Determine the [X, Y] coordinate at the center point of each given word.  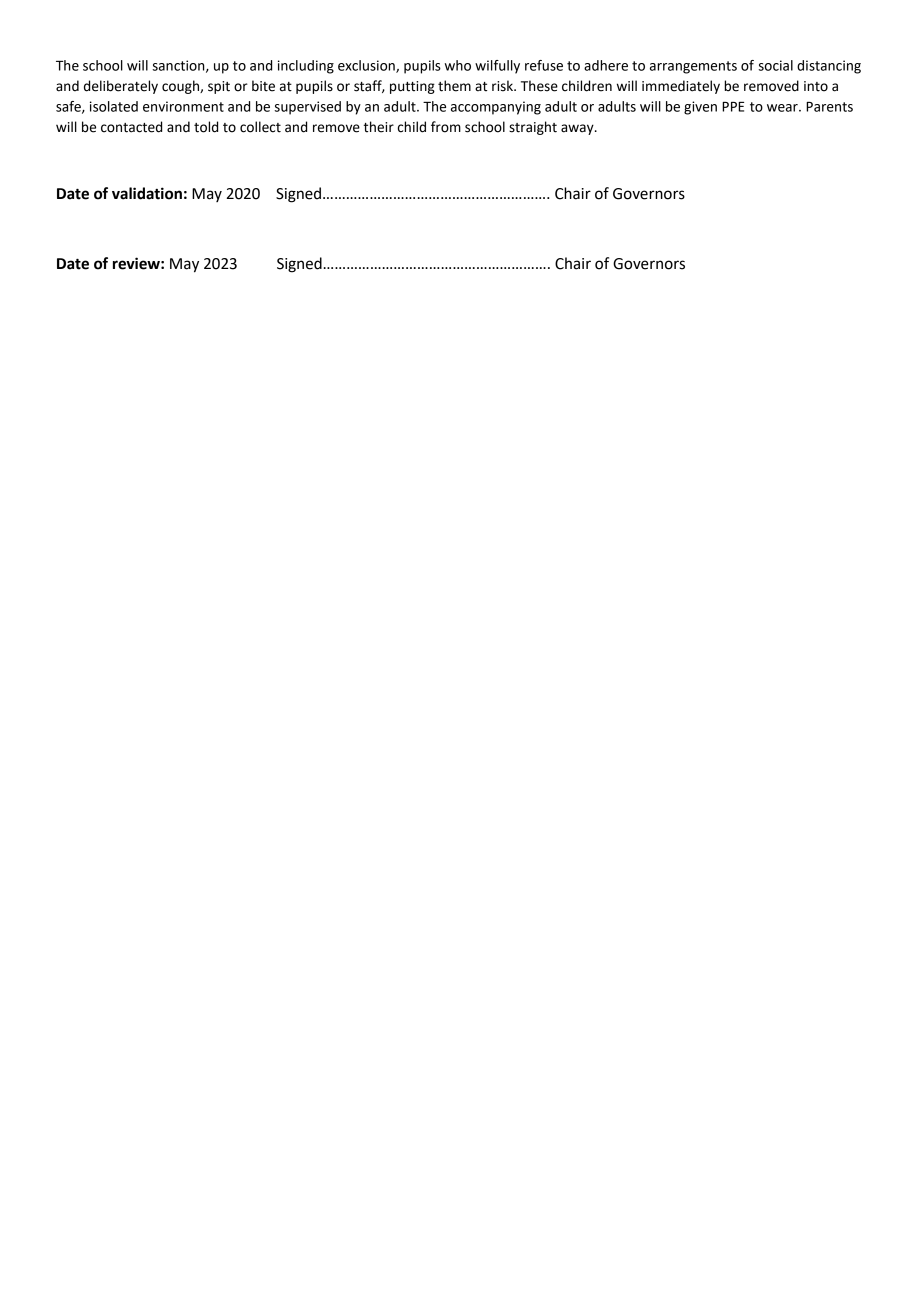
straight [533, 128]
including [306, 67]
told [206, 127]
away [578, 129]
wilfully [497, 67]
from [446, 127]
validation [147, 193]
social [775, 65]
